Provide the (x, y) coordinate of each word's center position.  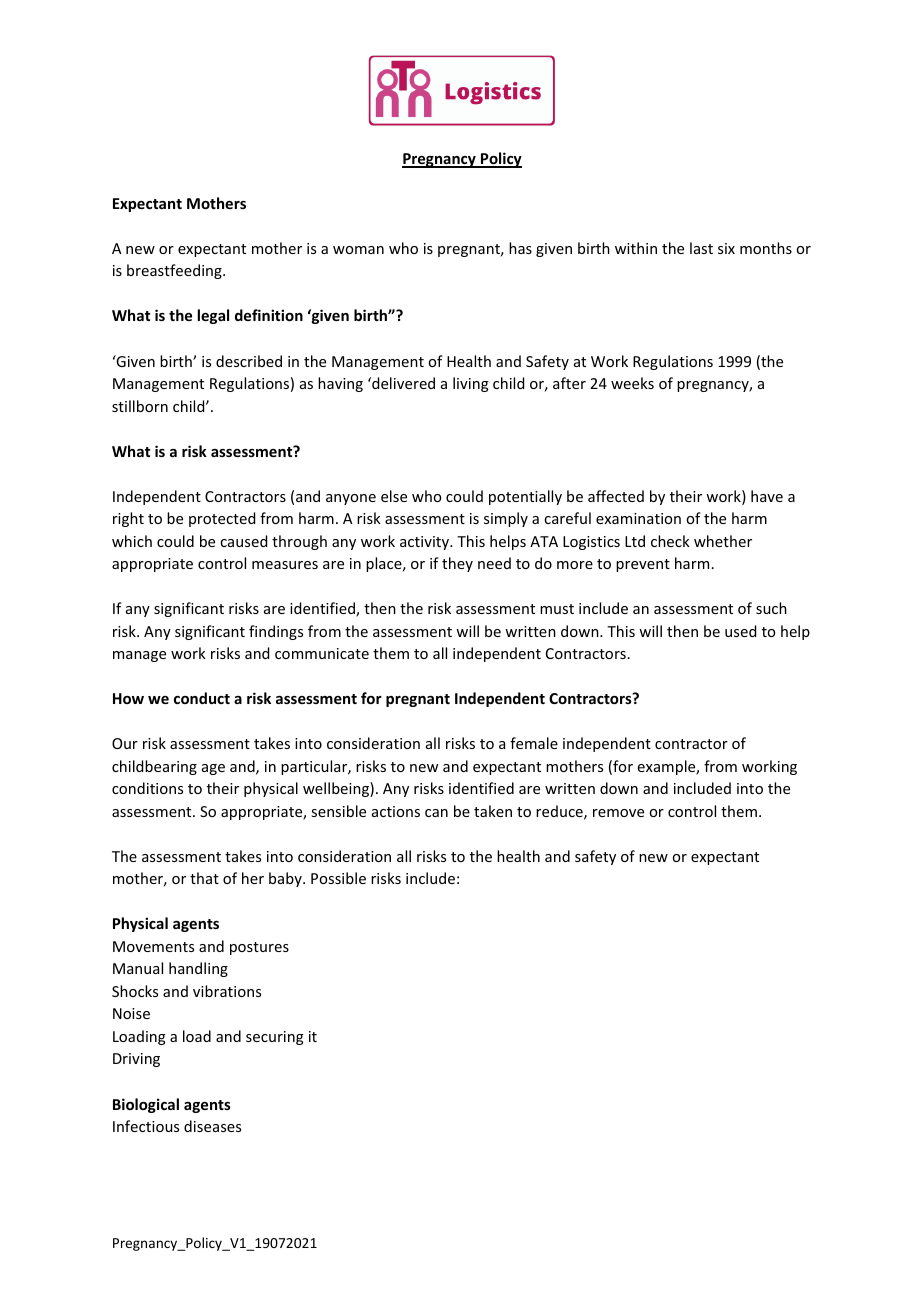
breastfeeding (175, 271)
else (394, 496)
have (767, 496)
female (534, 743)
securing (275, 1038)
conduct (202, 698)
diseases (212, 1126)
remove (618, 813)
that (204, 878)
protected (222, 519)
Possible (338, 878)
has (520, 248)
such (771, 608)
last (701, 248)
